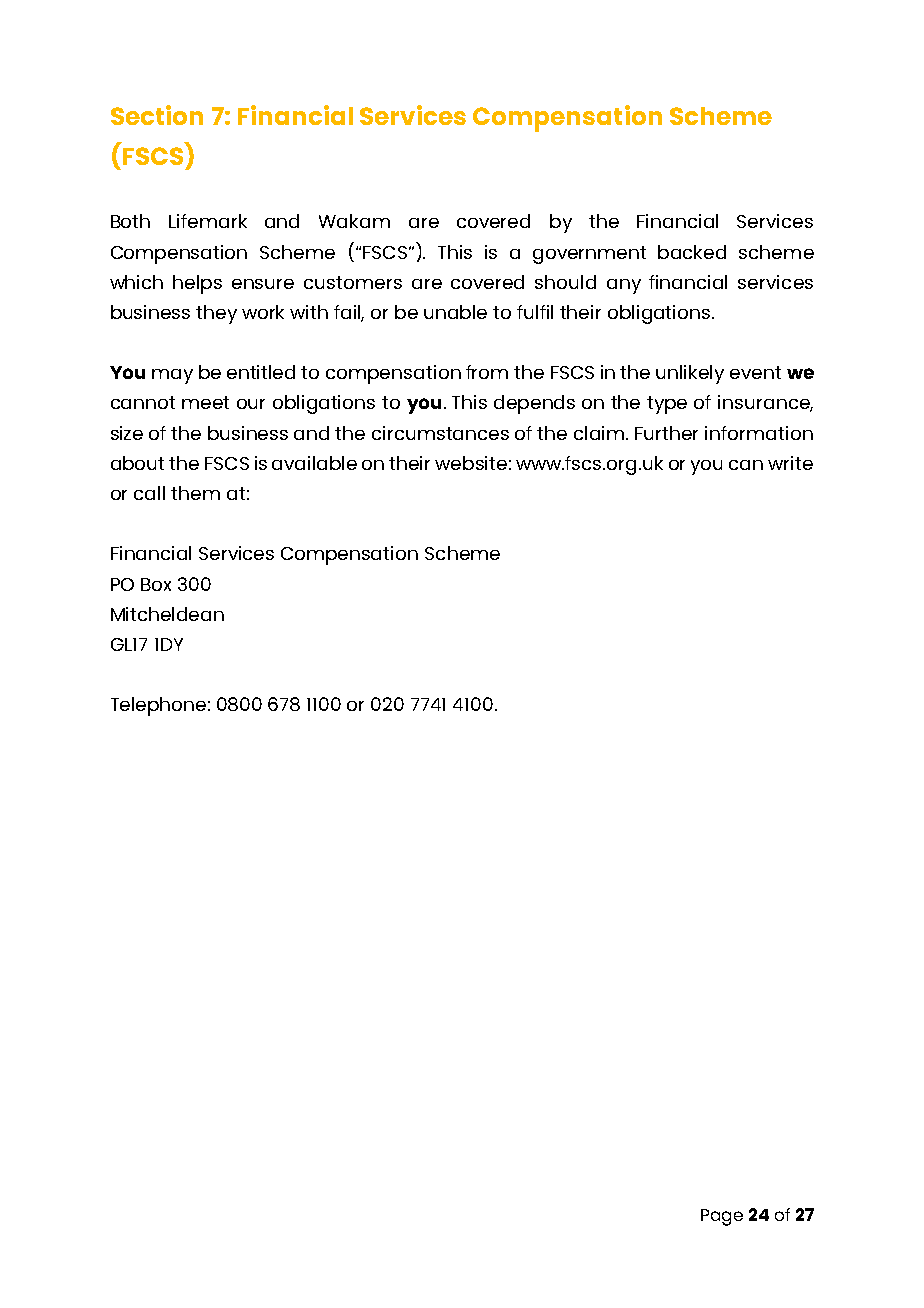  What do you see at coordinates (589, 255) in the image?
I see `government` at bounding box center [589, 255].
